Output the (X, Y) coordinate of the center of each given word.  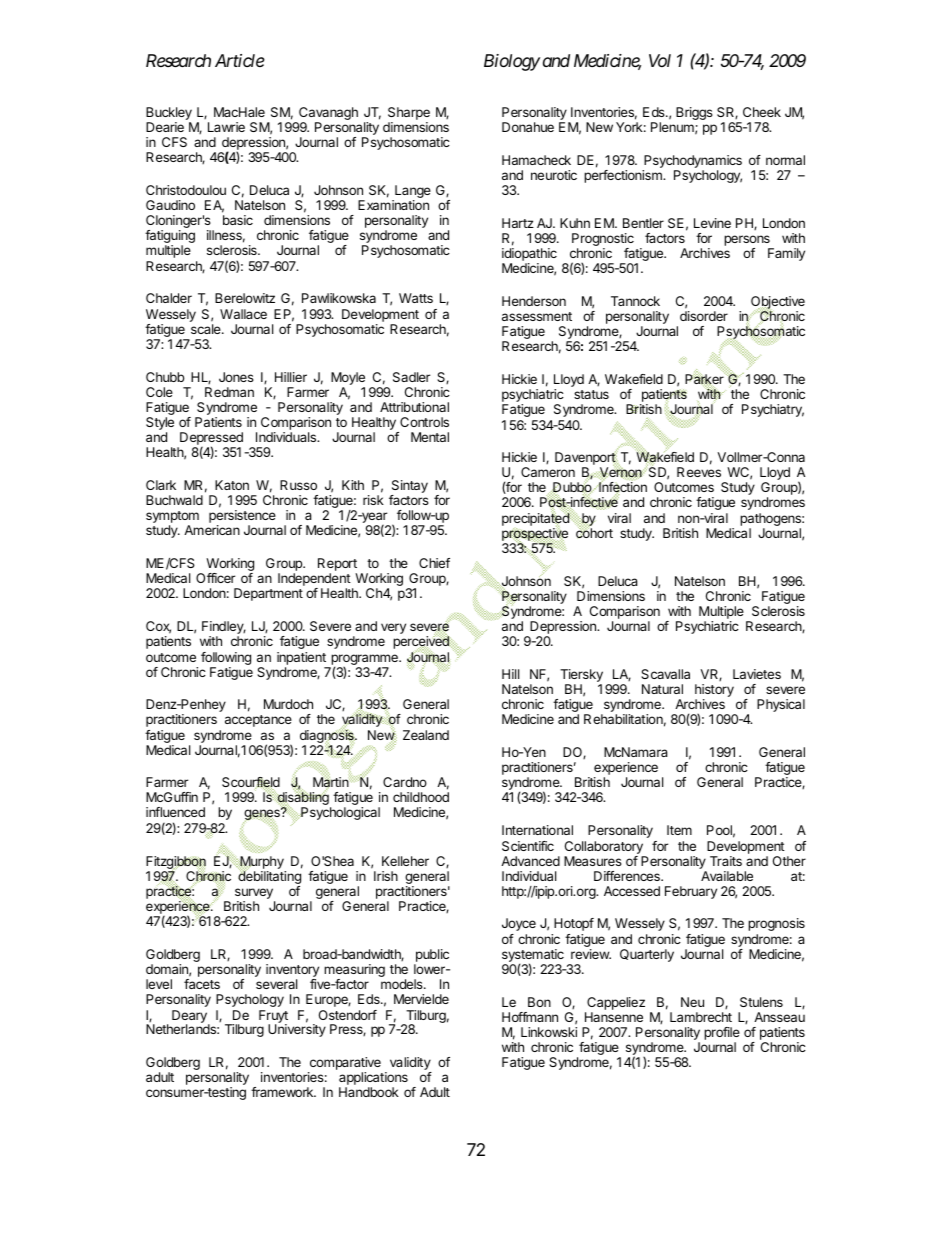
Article (240, 60)
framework (283, 1092)
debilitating (269, 876)
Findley (224, 629)
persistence (242, 518)
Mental (430, 437)
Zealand (426, 735)
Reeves (699, 472)
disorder (704, 316)
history (714, 692)
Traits (726, 861)
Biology (512, 62)
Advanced (530, 861)
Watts (416, 298)
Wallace (243, 314)
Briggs (694, 113)
